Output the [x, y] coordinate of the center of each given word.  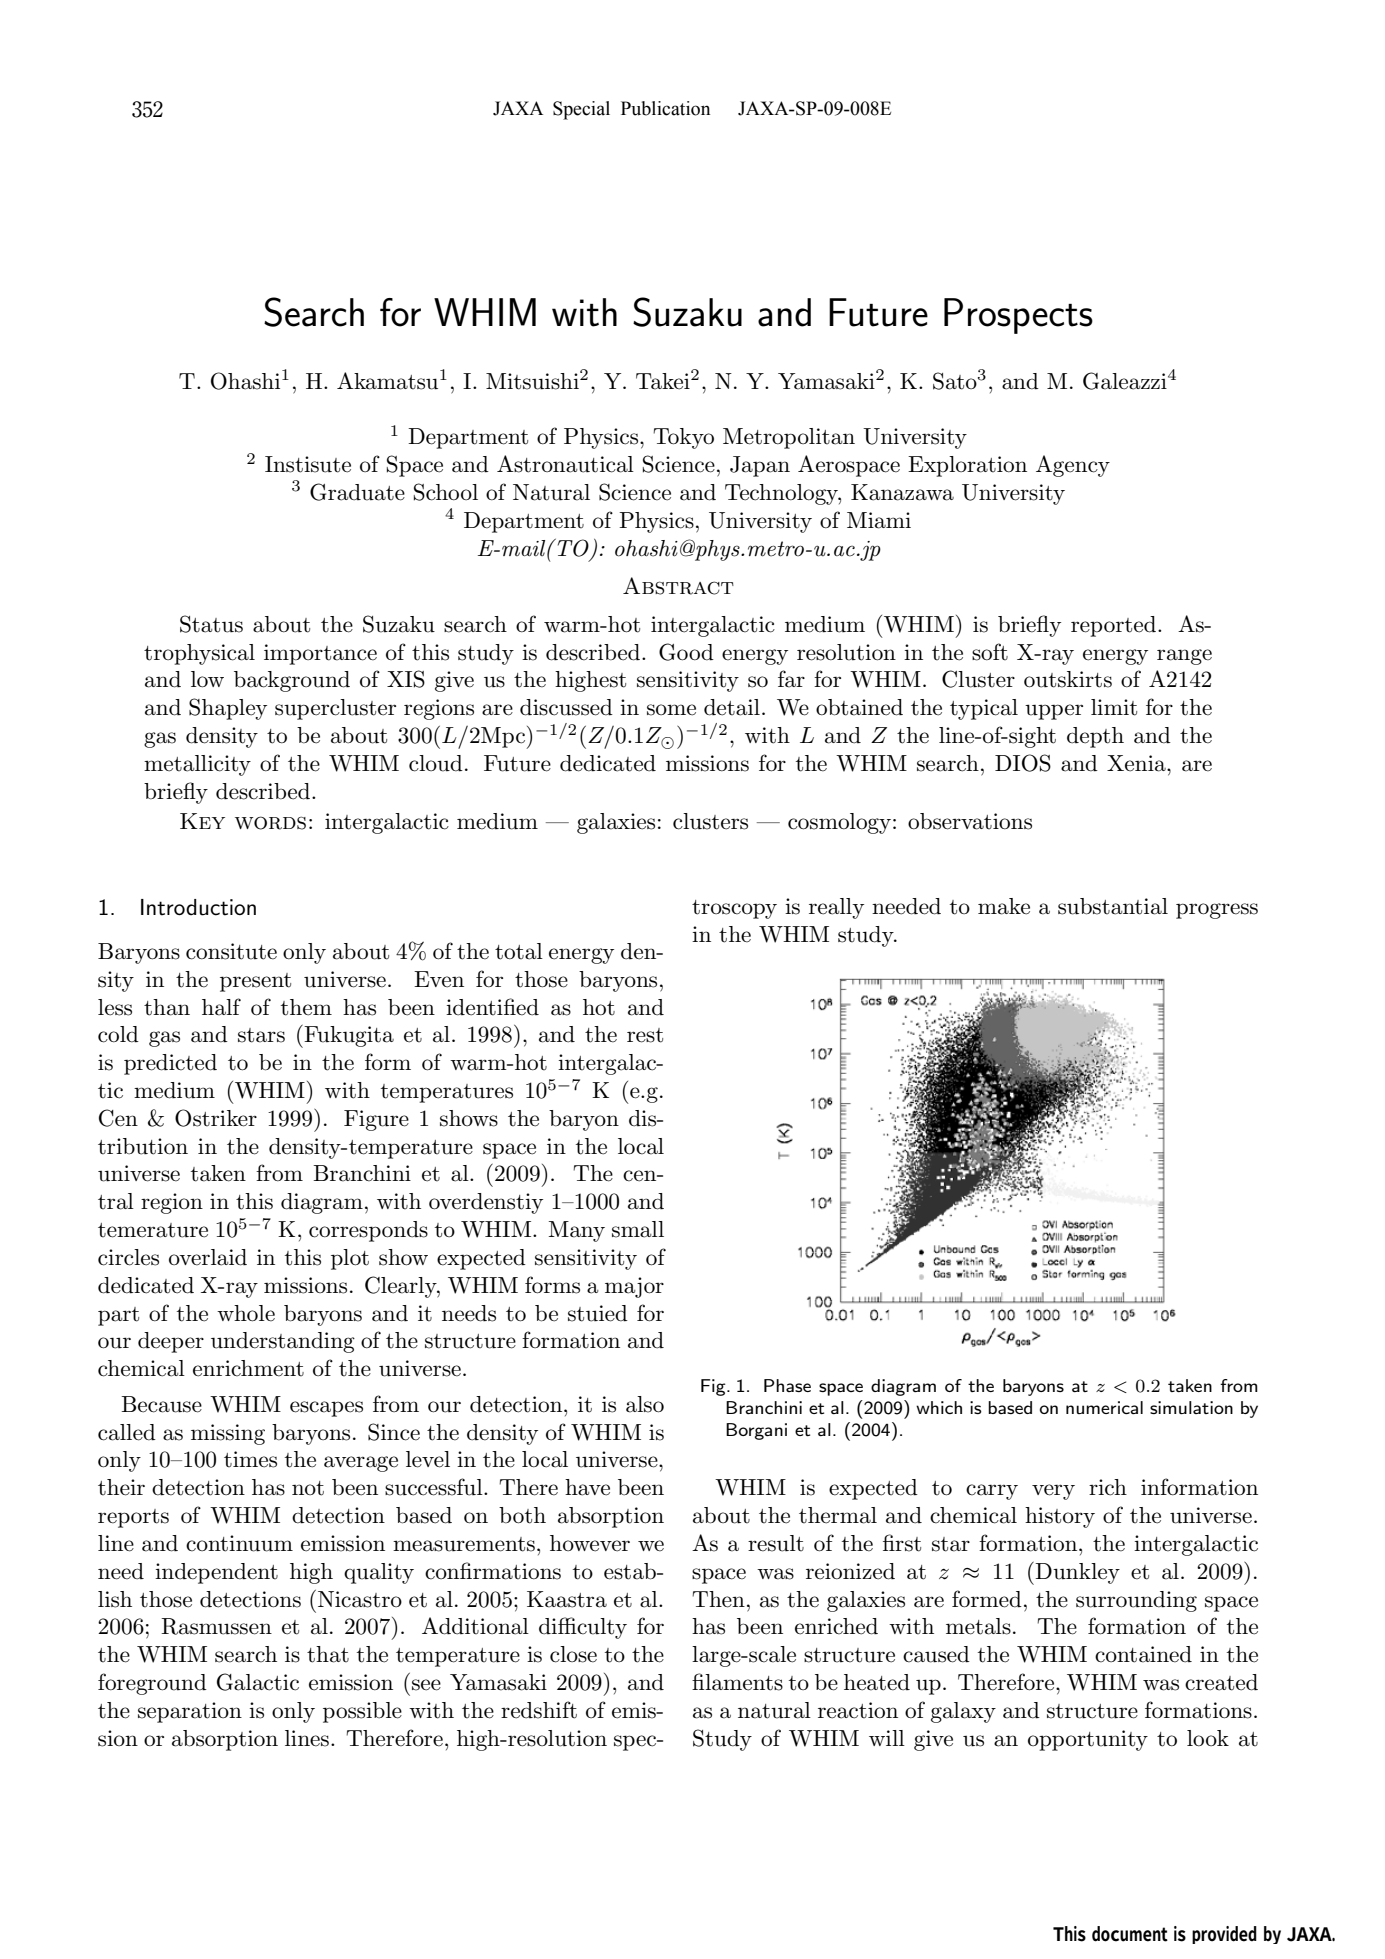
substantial [1113, 906]
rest [645, 1035]
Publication [665, 108]
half [221, 1007]
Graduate [357, 492]
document [1130, 1934]
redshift [539, 1710]
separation [190, 1712]
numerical [1104, 1407]
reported [1113, 626]
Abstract [678, 586]
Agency [1073, 466]
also [645, 1404]
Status [211, 624]
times [250, 1459]
